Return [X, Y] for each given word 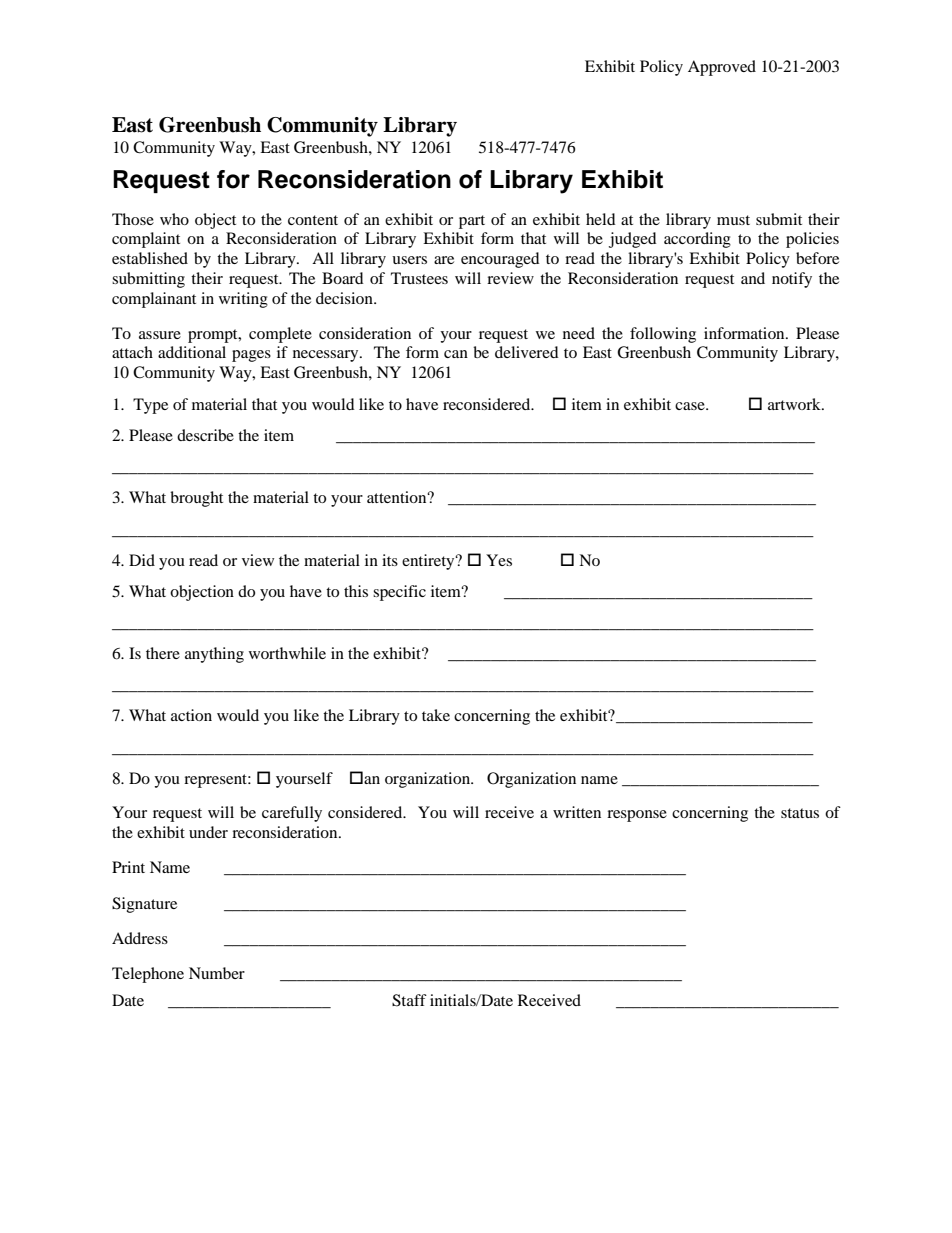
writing [243, 300]
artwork [795, 404]
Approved [722, 68]
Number [217, 973]
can [456, 354]
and [753, 278]
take [436, 715]
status [800, 813]
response [637, 816]
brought [196, 499]
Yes [499, 560]
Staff [409, 1000]
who [174, 219]
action [191, 715]
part [472, 222]
